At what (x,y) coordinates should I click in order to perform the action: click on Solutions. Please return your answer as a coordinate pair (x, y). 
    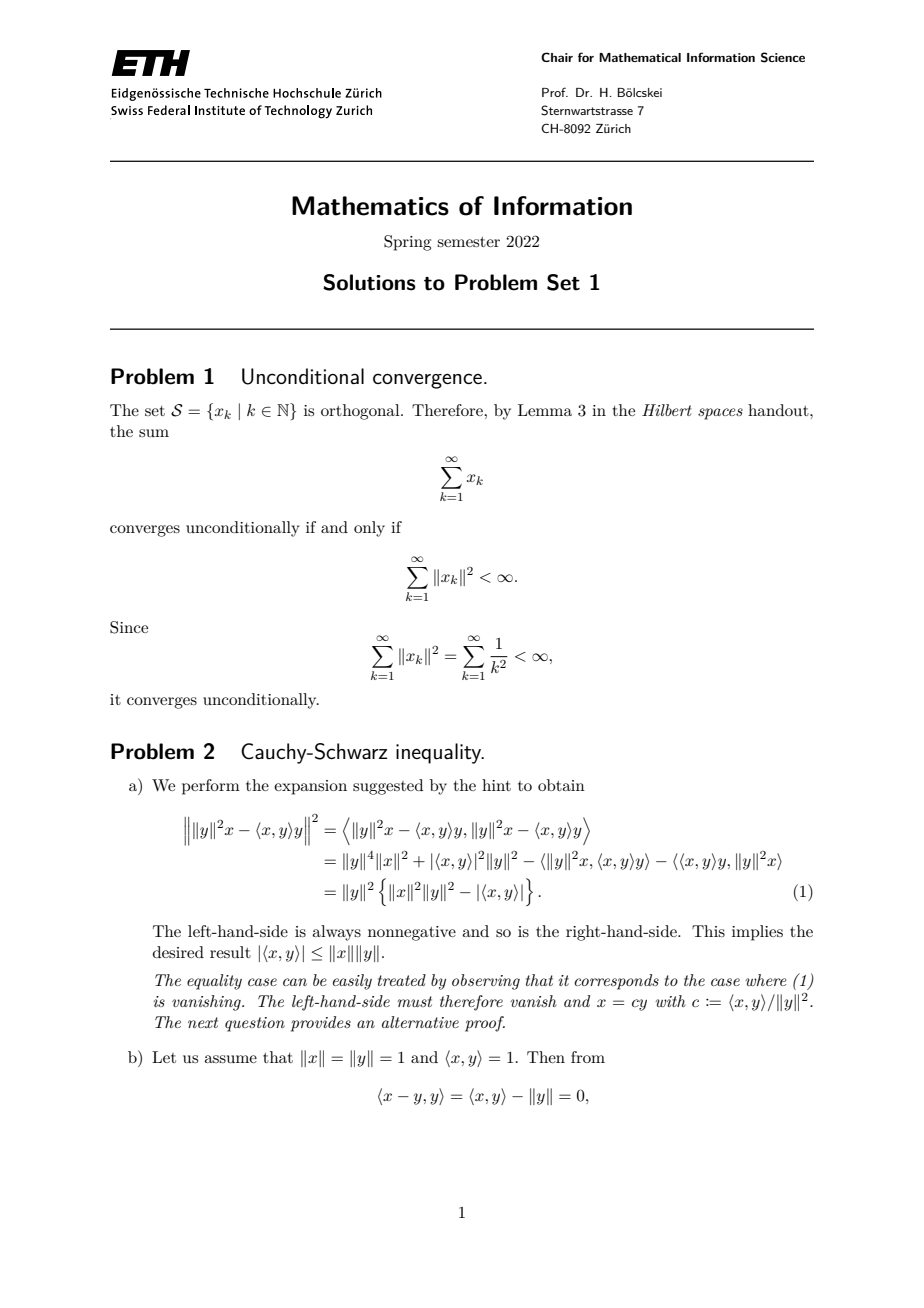
    Looking at the image, I should click on (369, 282).
